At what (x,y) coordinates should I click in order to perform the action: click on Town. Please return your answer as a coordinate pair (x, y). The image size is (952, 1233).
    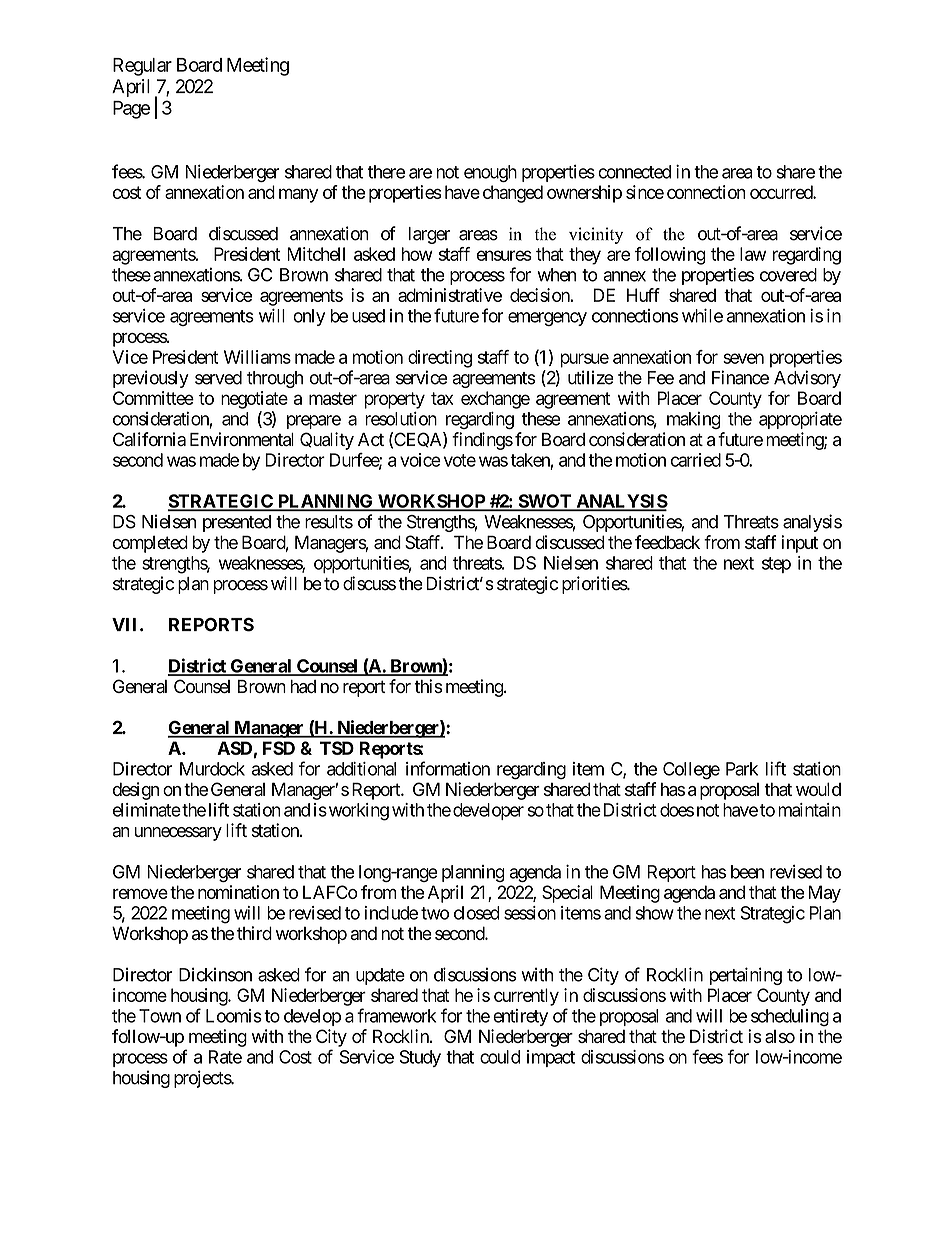
    Looking at the image, I should click on (160, 1016).
